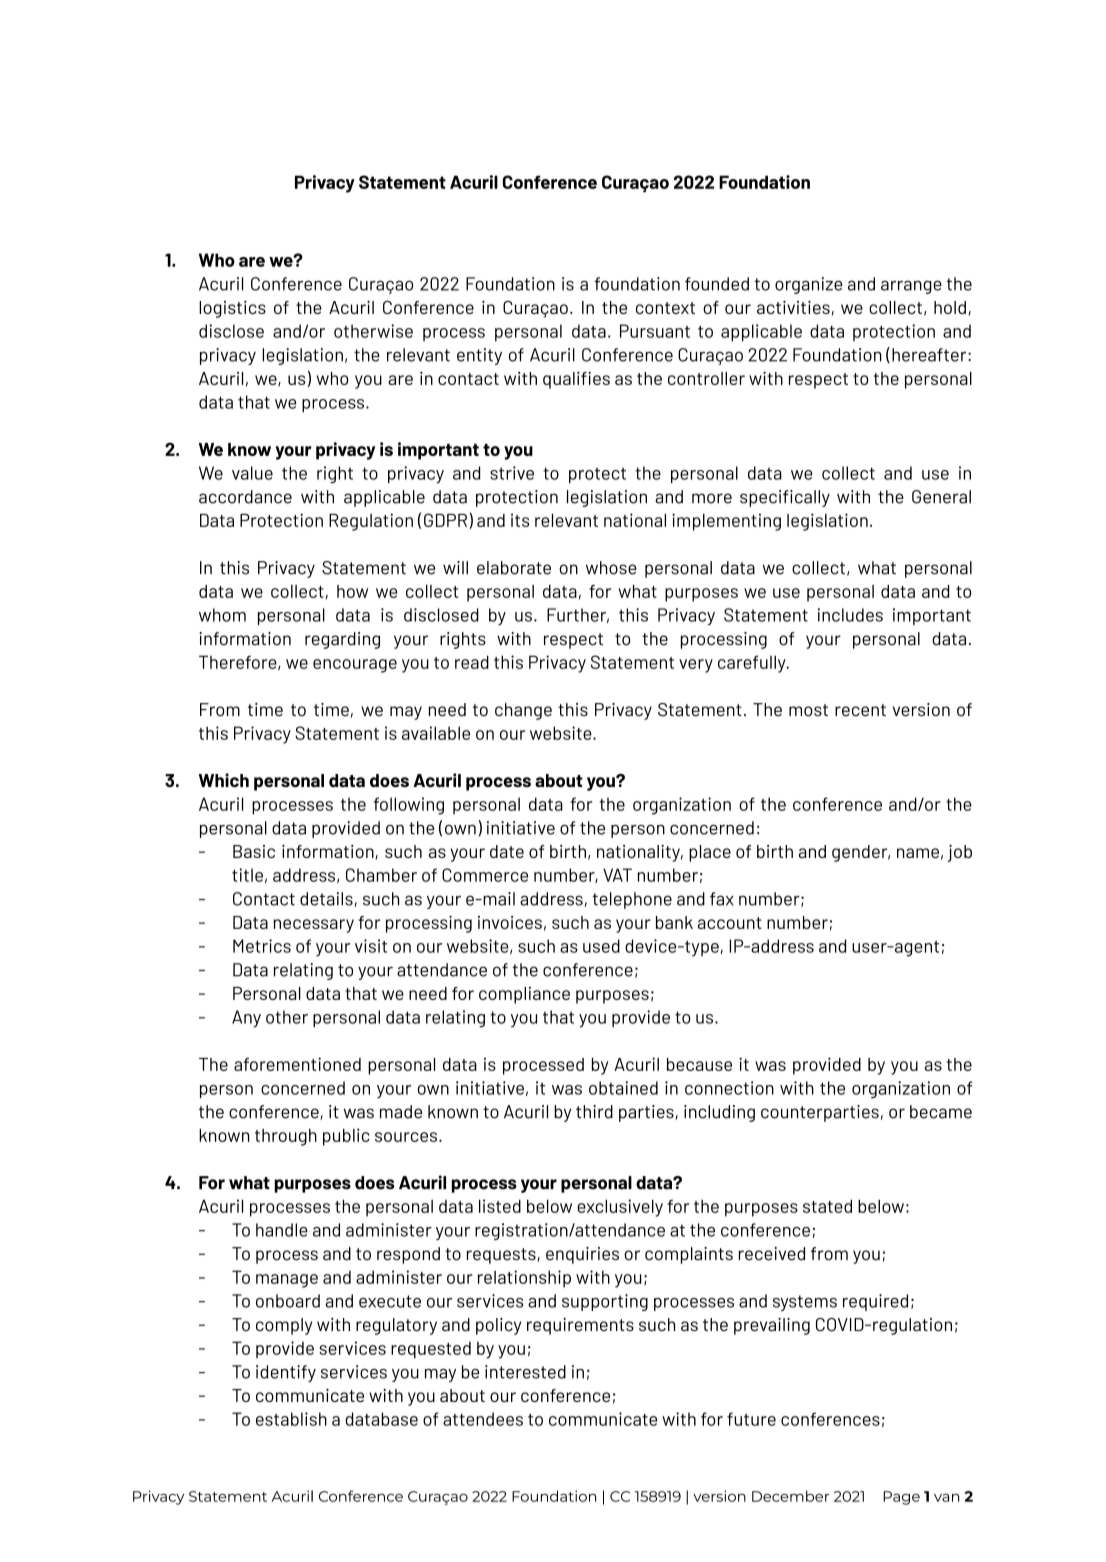  I want to click on Page, so click(901, 1498).
